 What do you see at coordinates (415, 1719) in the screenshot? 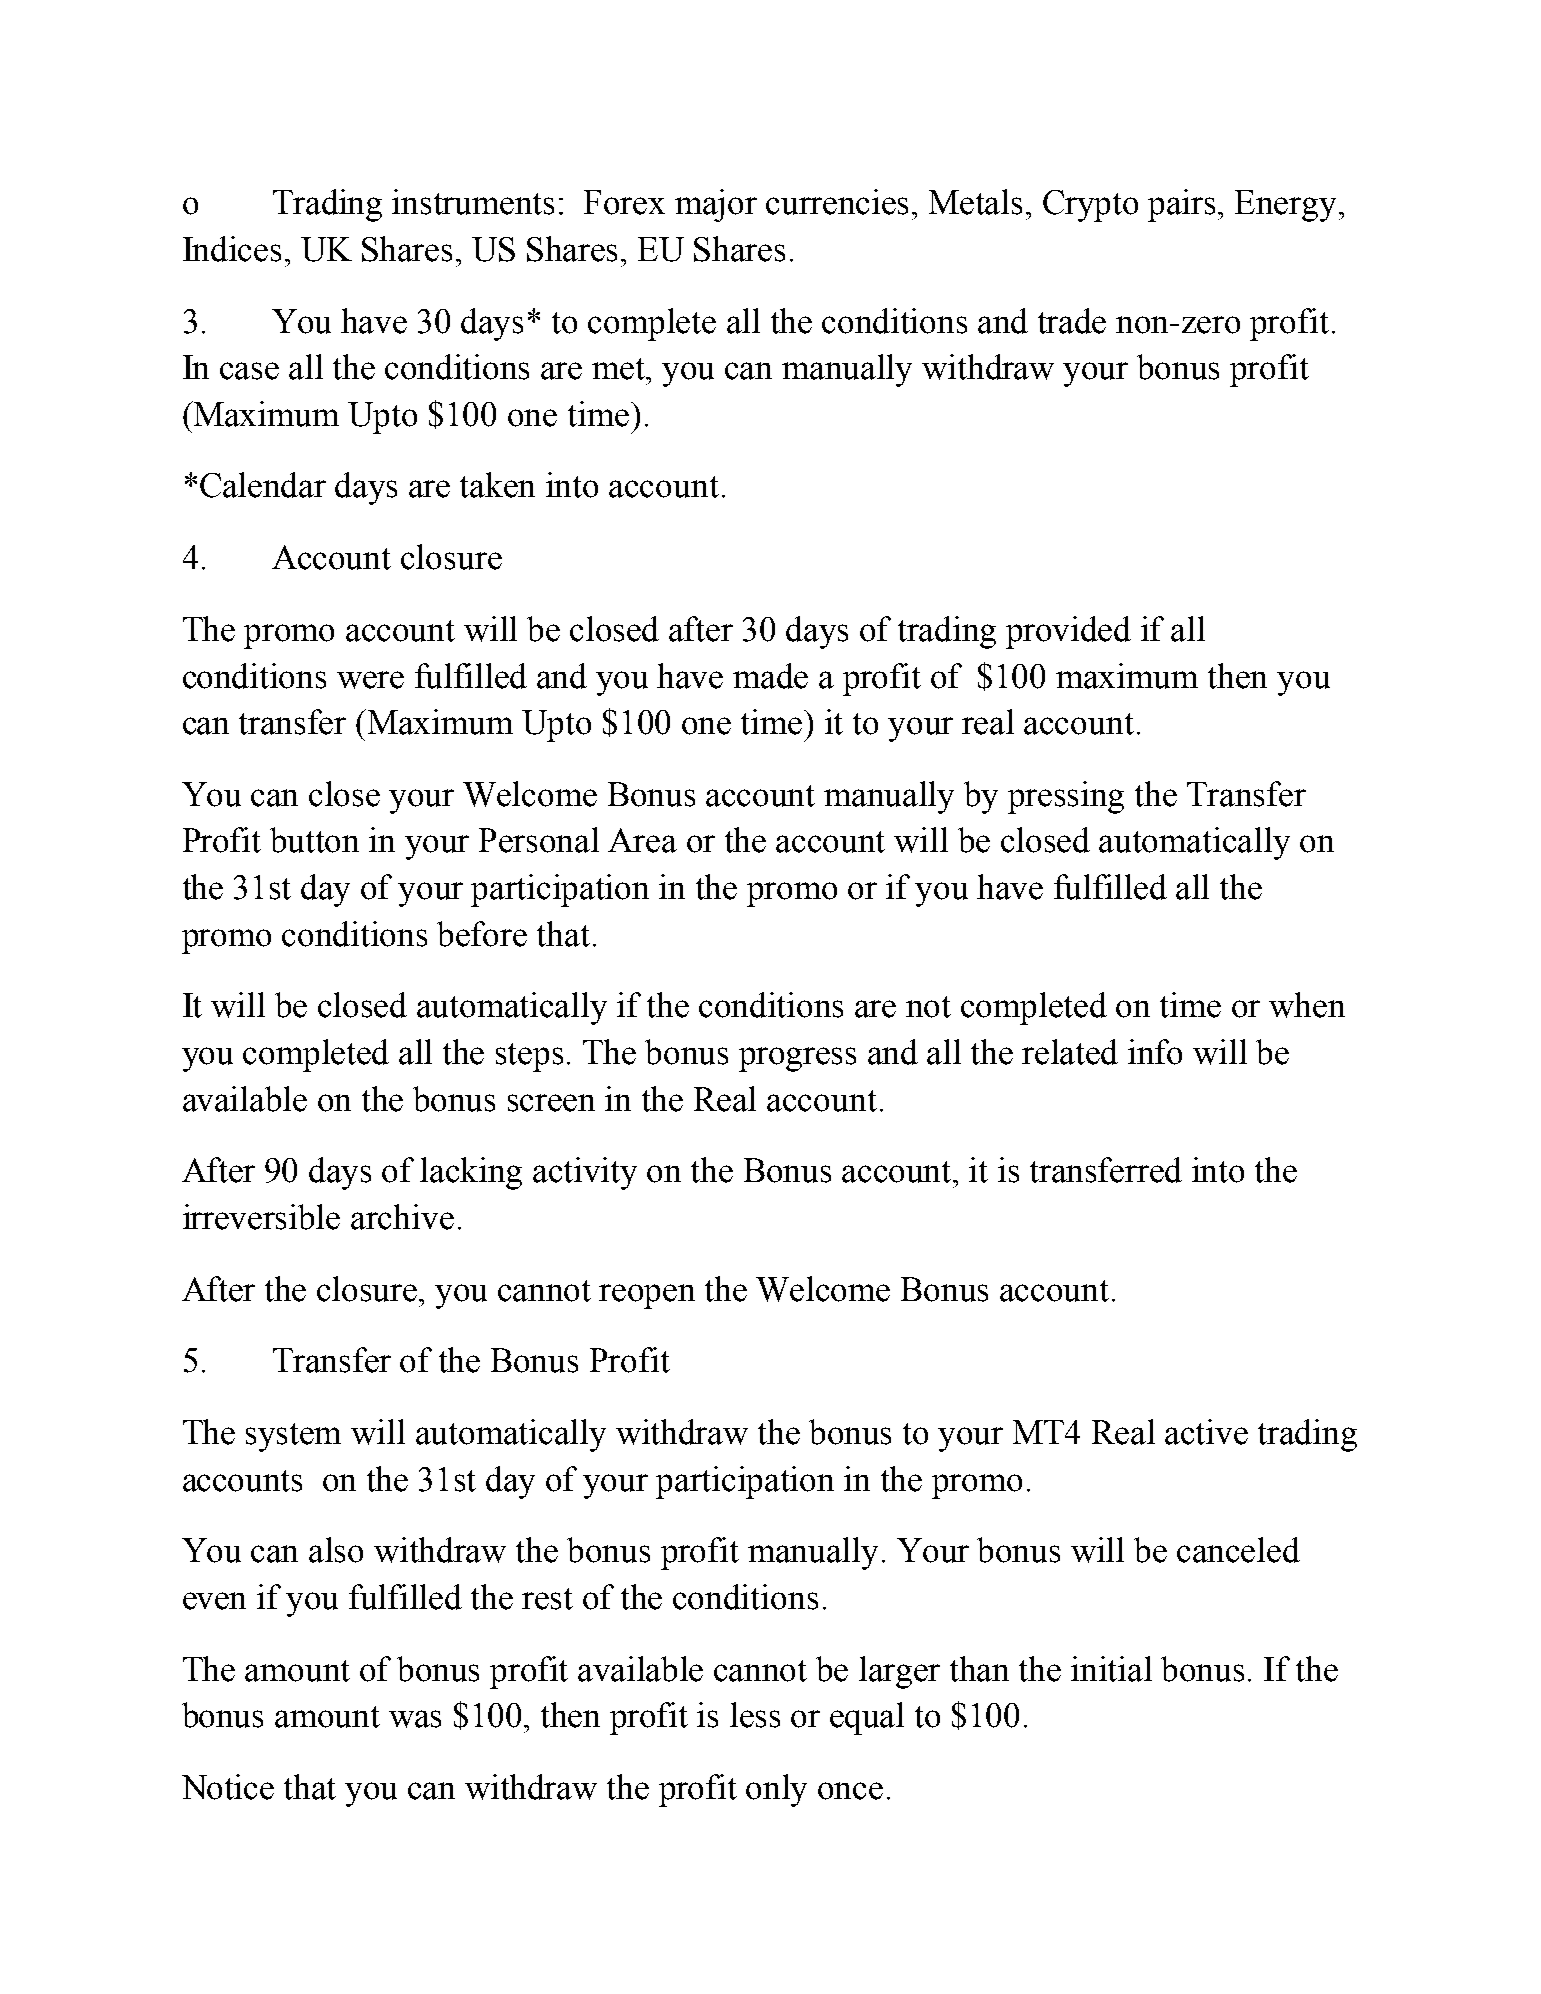
I see `was` at bounding box center [415, 1719].
